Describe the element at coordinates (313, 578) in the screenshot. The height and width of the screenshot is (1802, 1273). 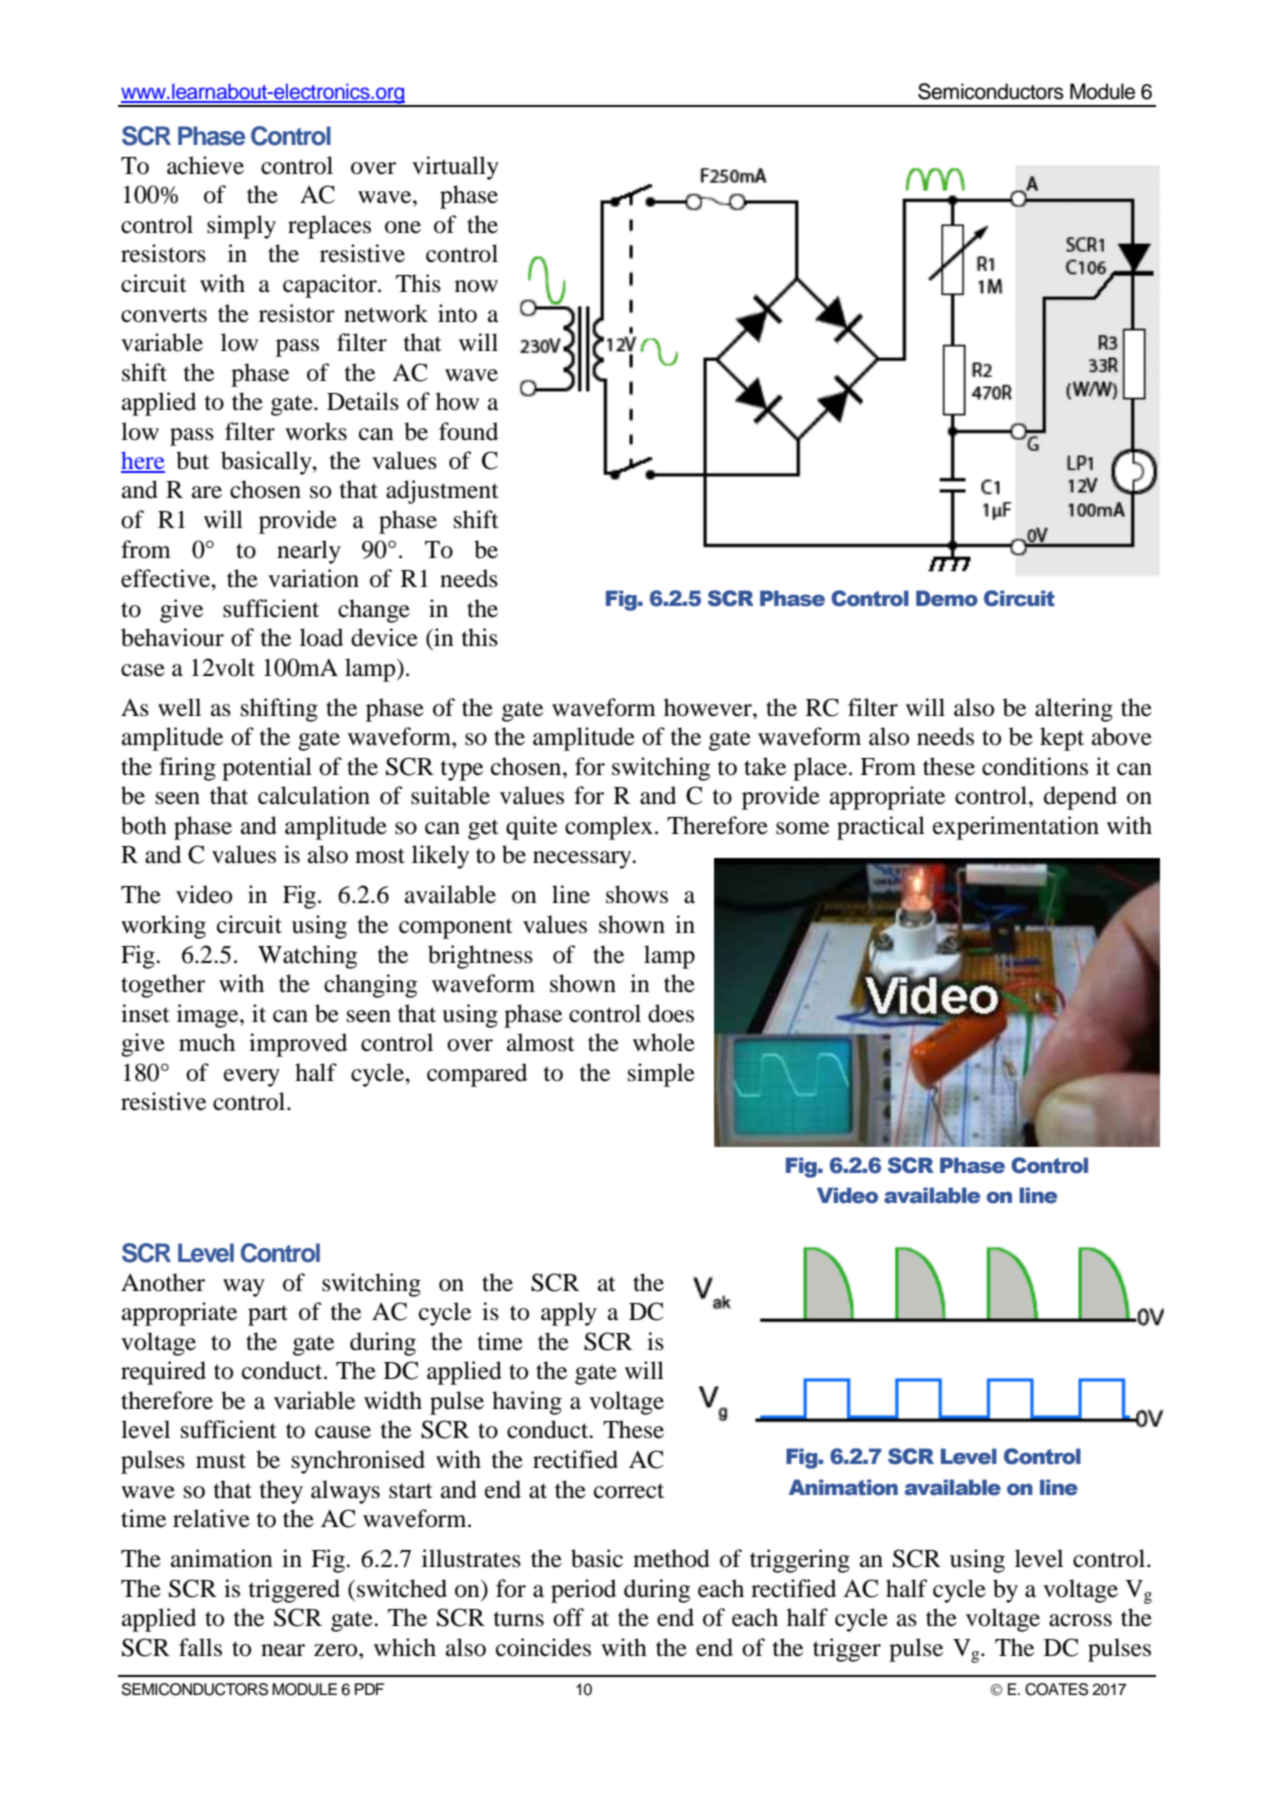
I see `variation` at that location.
